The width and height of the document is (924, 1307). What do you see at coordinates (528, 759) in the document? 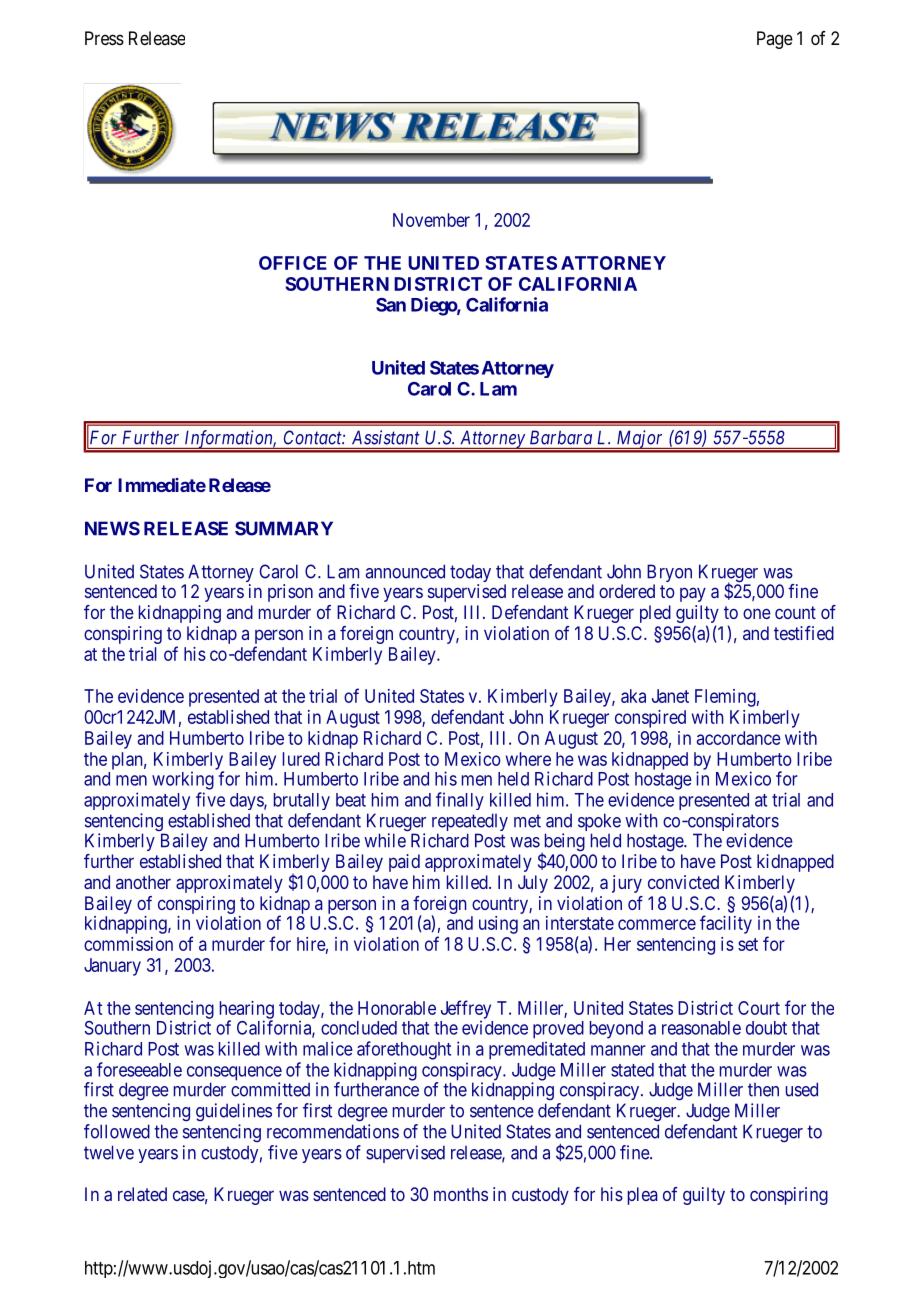
I see `where` at bounding box center [528, 759].
